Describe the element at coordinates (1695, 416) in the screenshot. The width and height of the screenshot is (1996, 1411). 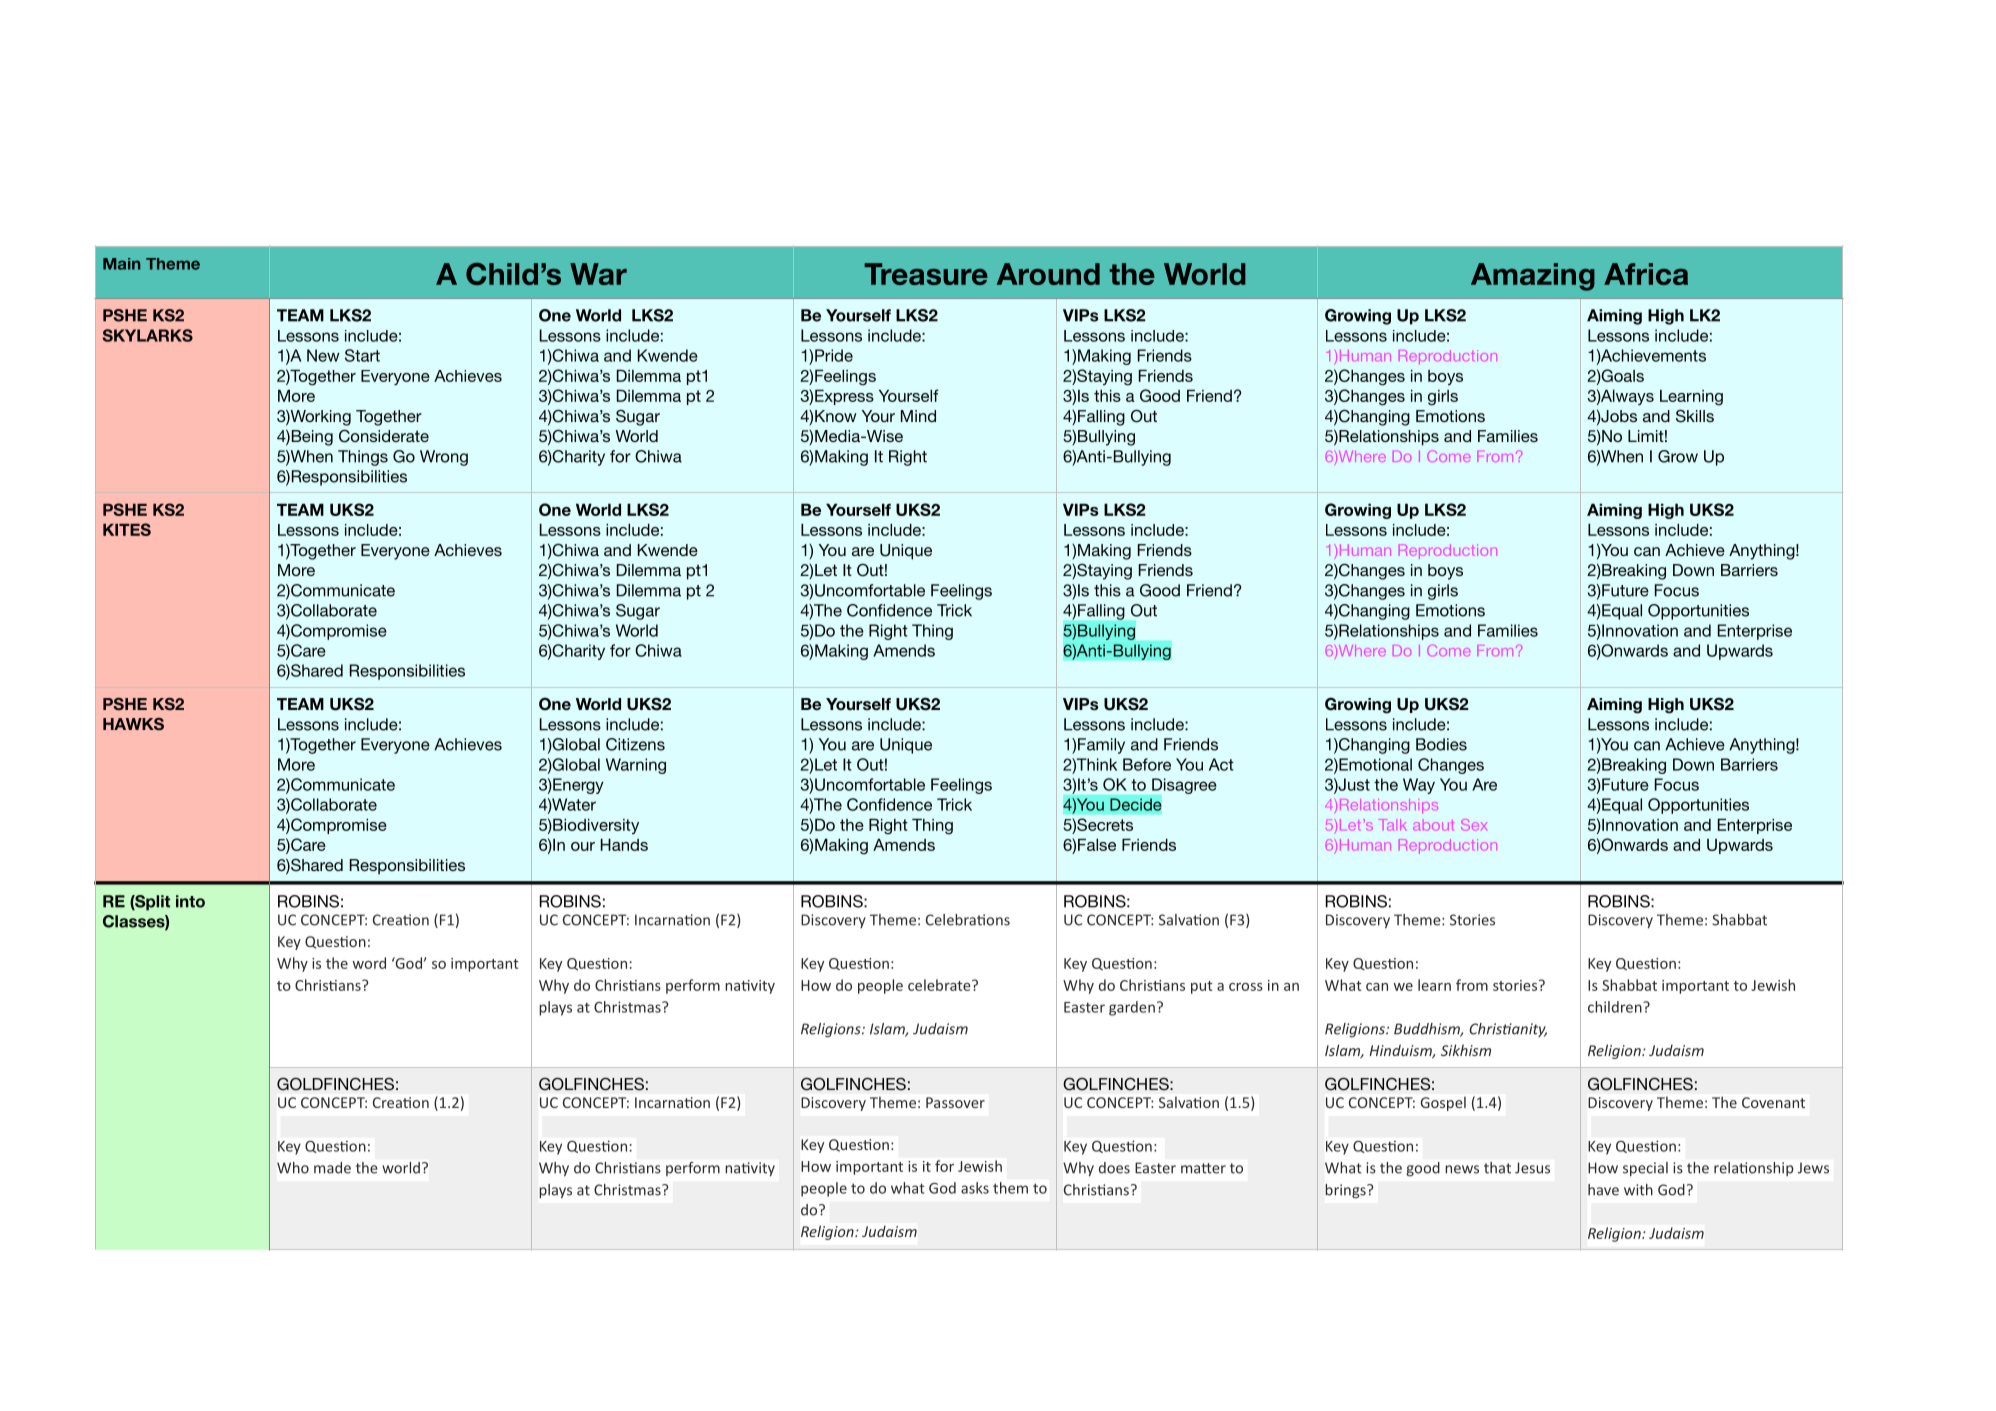
I see `Skills` at that location.
